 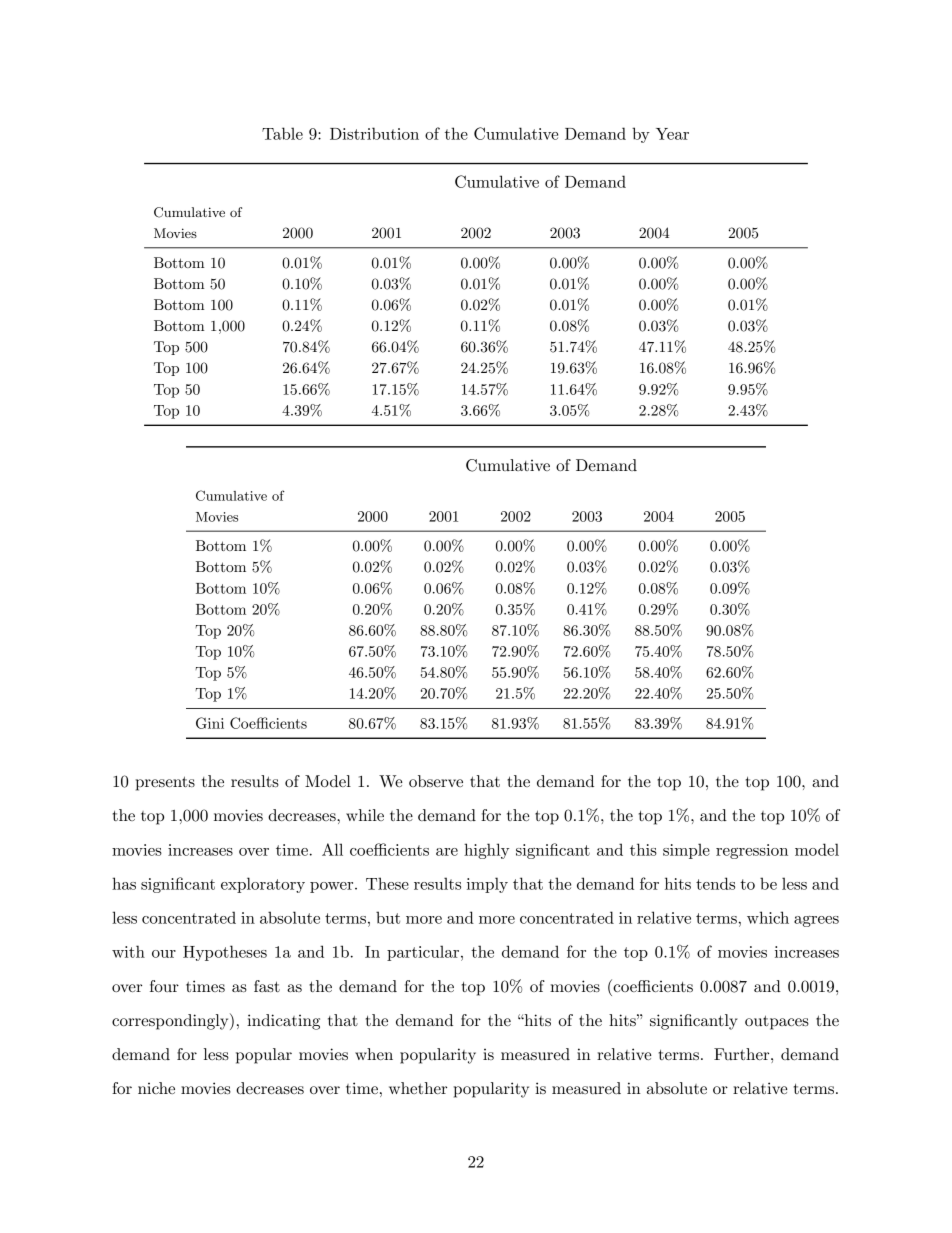 I want to click on correspondingly, so click(x=171, y=1021).
